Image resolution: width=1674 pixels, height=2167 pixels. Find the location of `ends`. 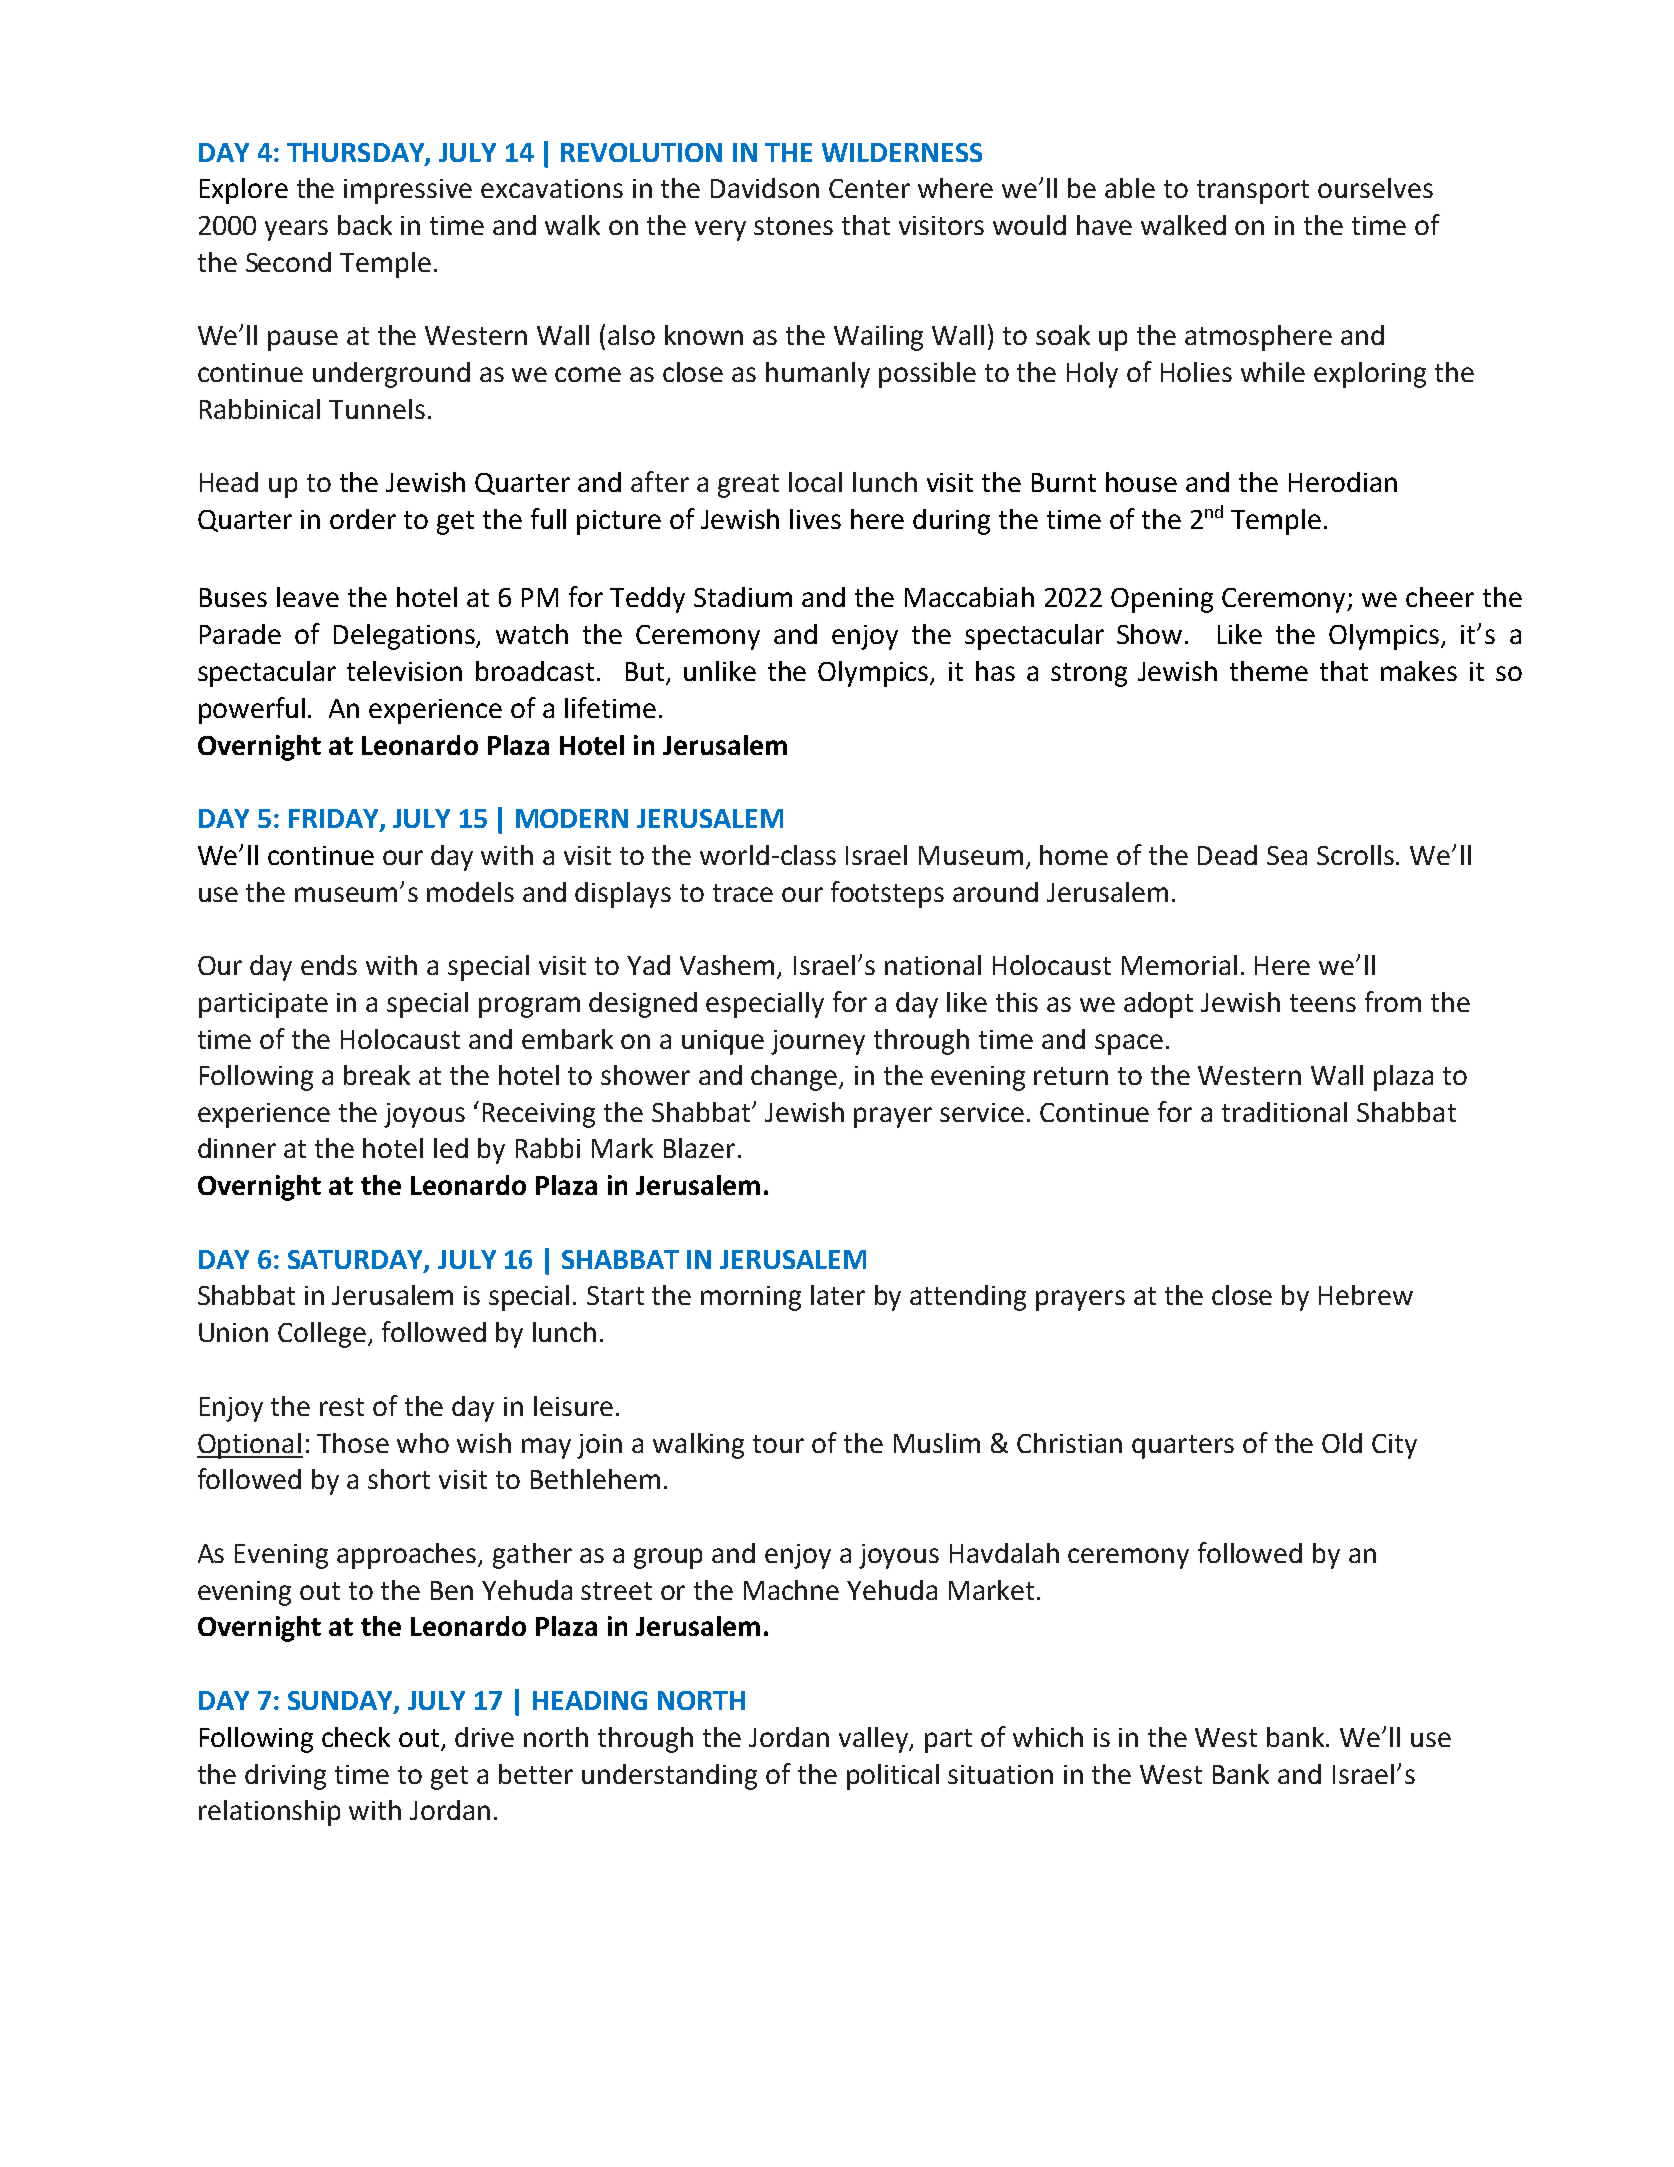

ends is located at coordinates (329, 965).
